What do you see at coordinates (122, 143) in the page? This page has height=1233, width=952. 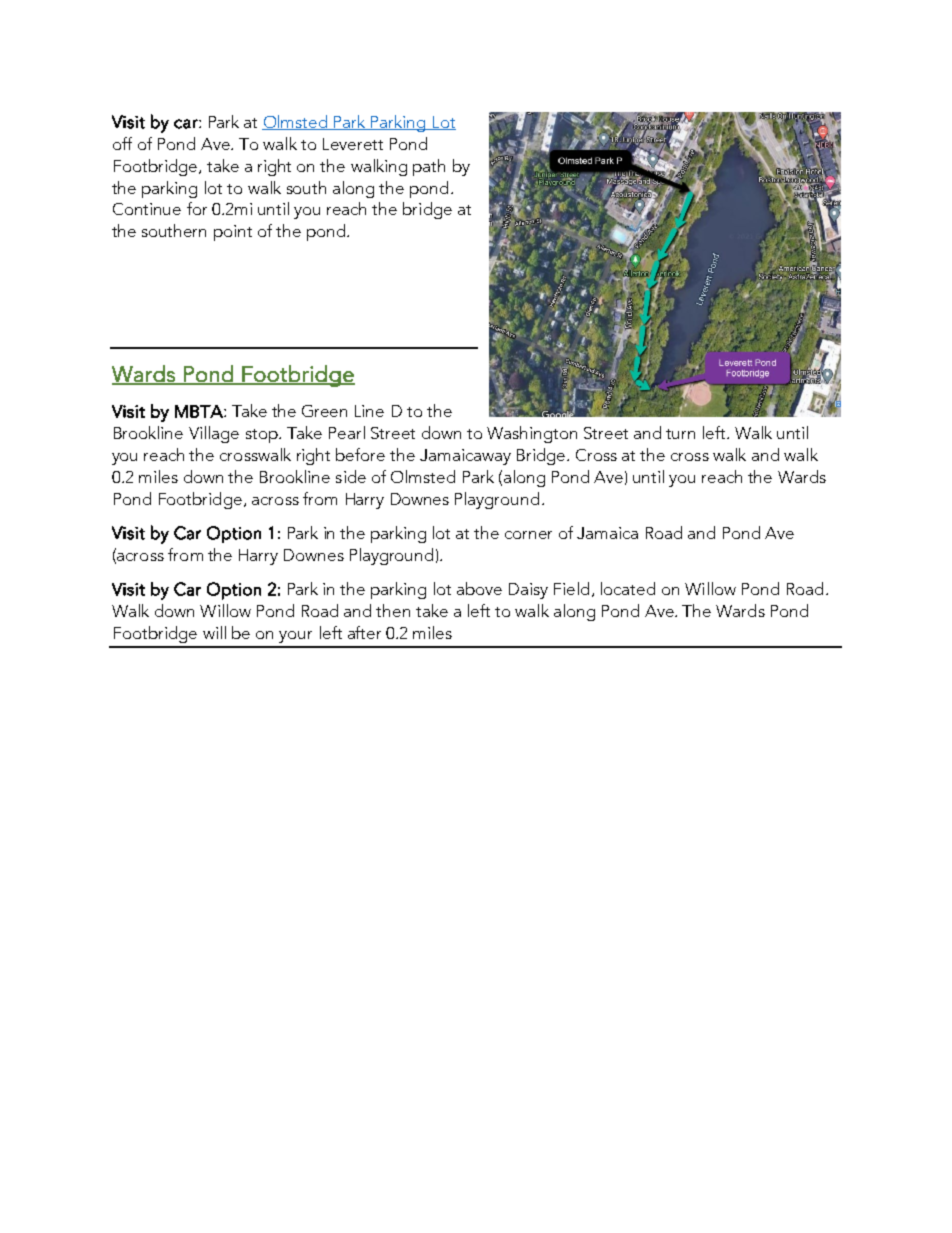 I see `off` at bounding box center [122, 143].
